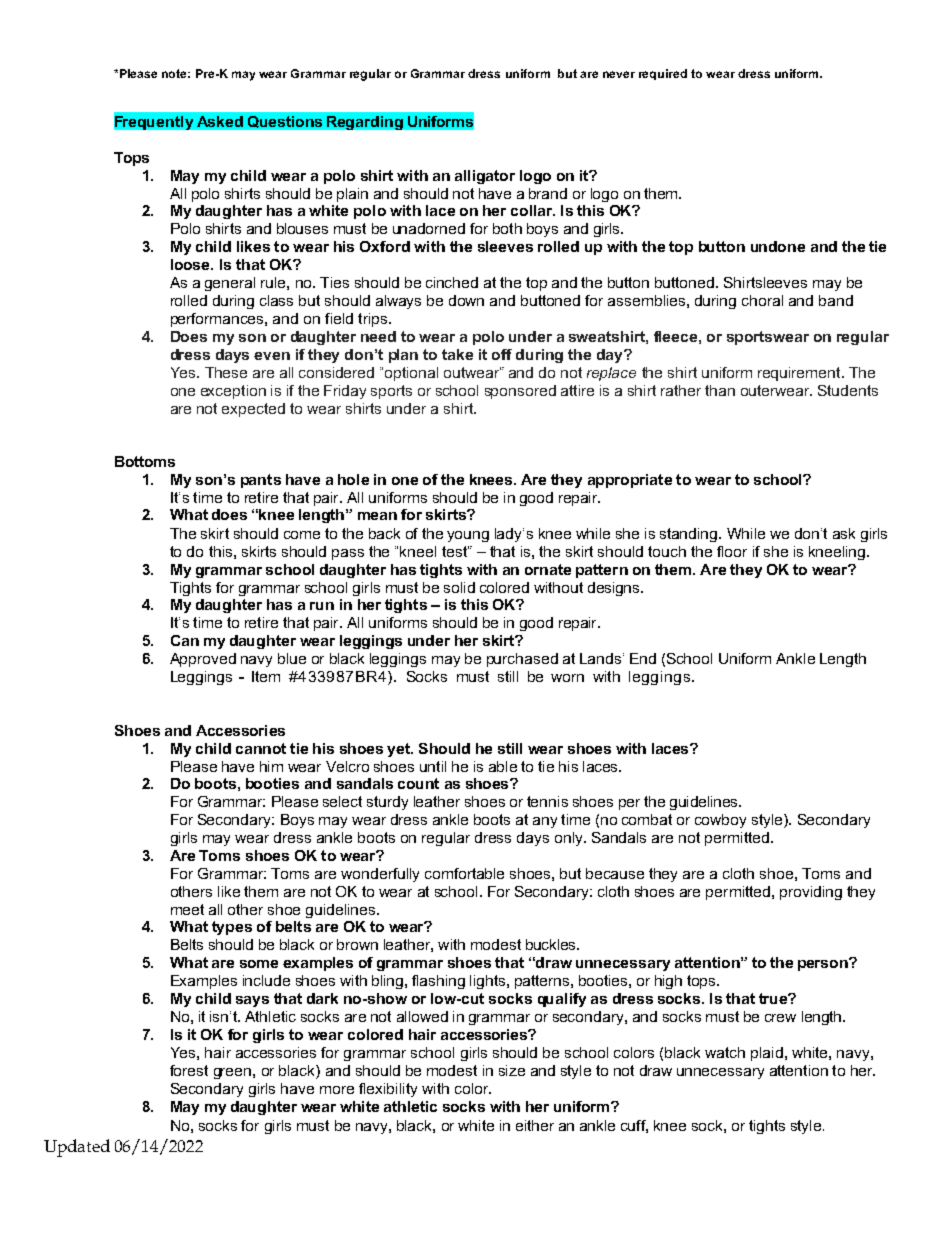  Describe the element at coordinates (302, 228) in the image. I see `blouses` at that location.
